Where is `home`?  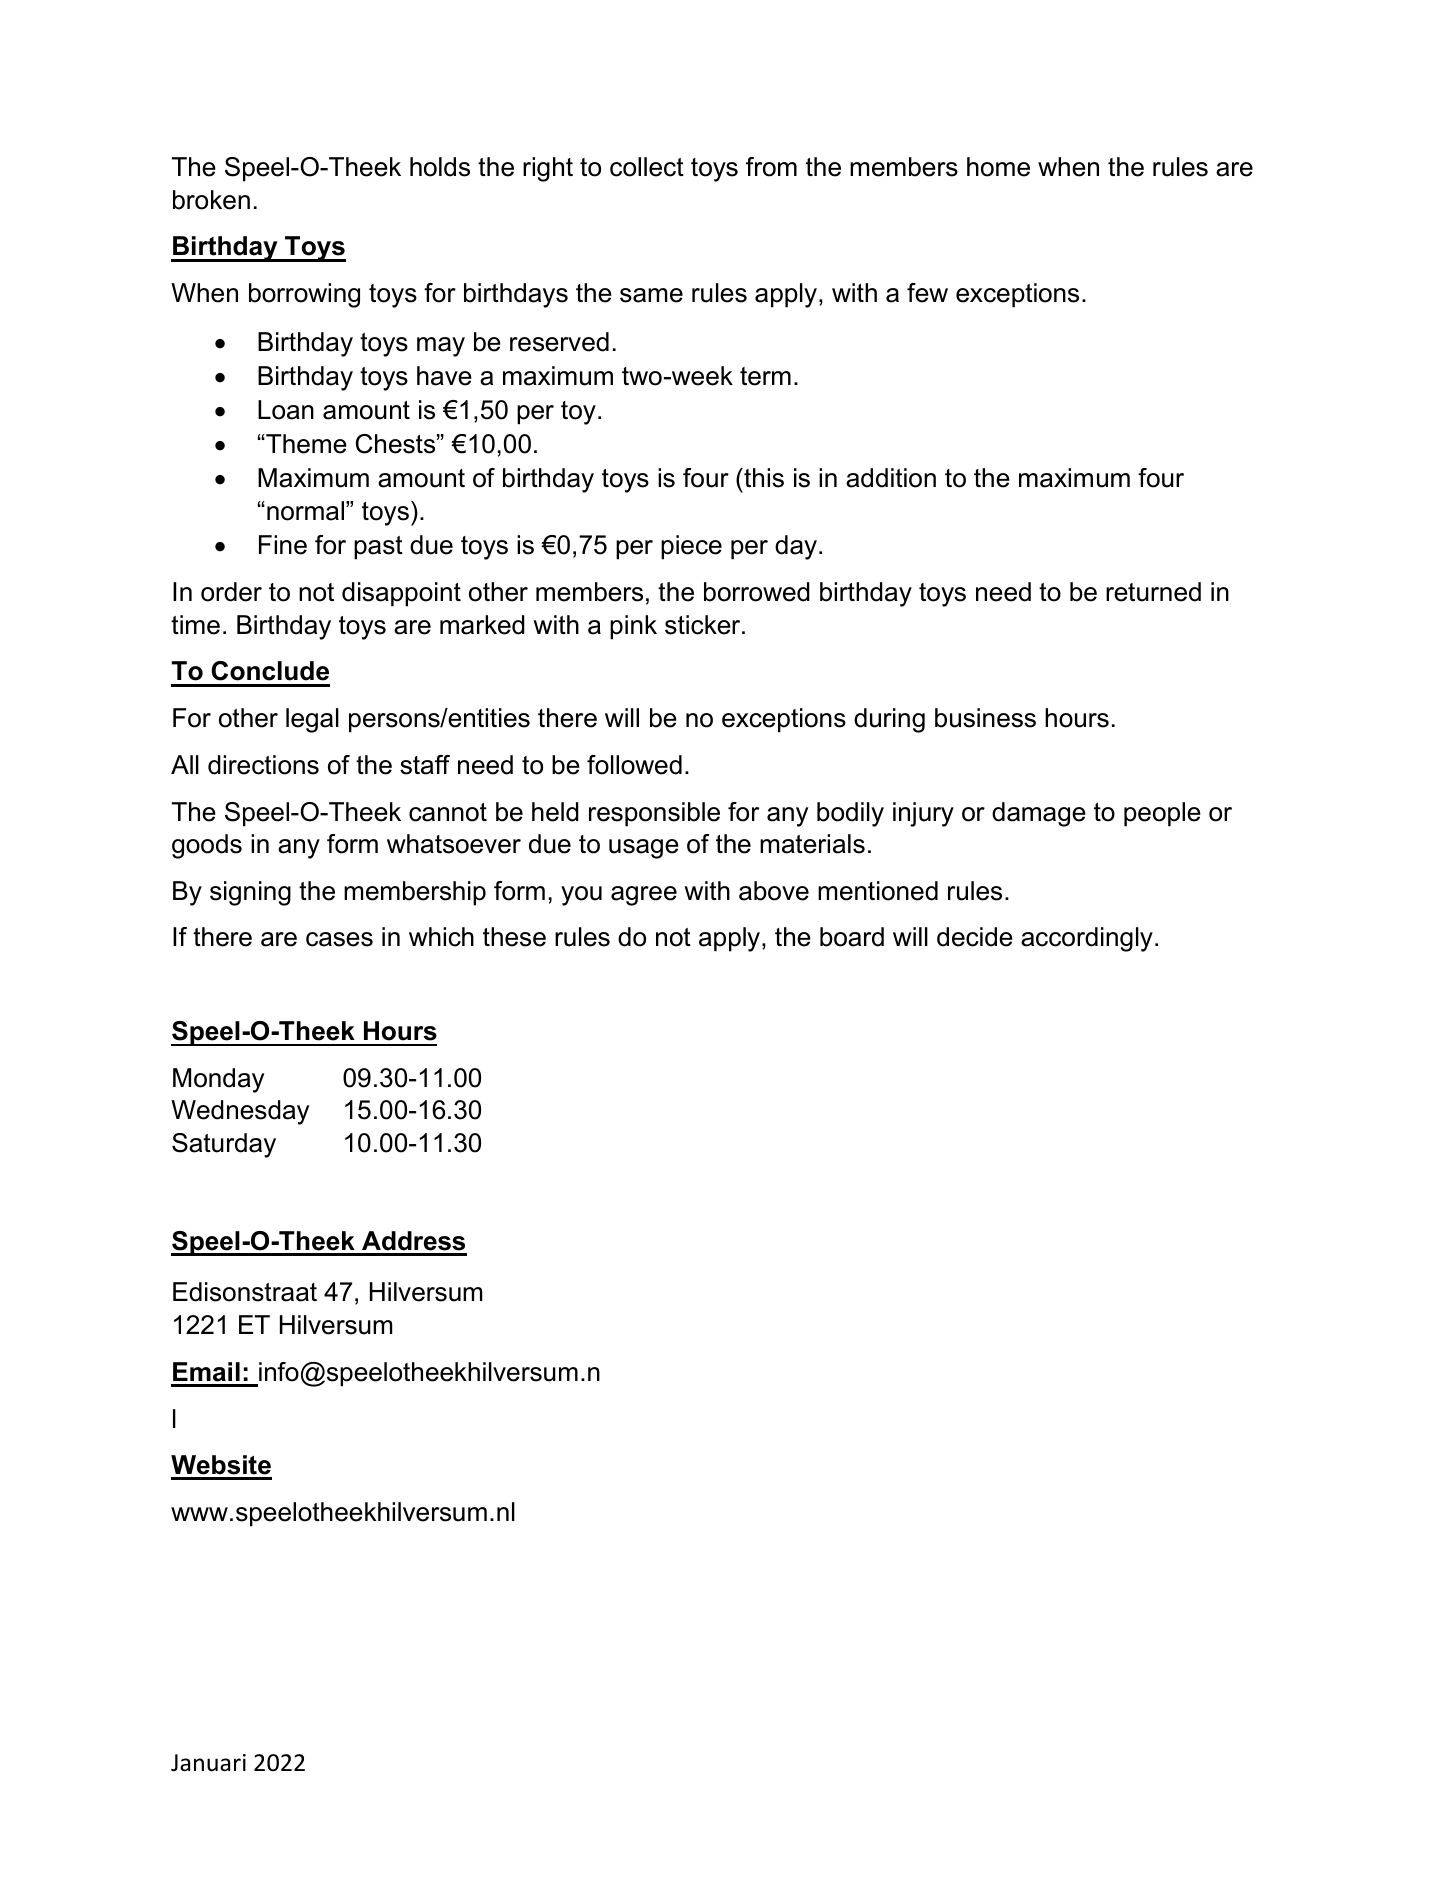 home is located at coordinates (998, 167).
